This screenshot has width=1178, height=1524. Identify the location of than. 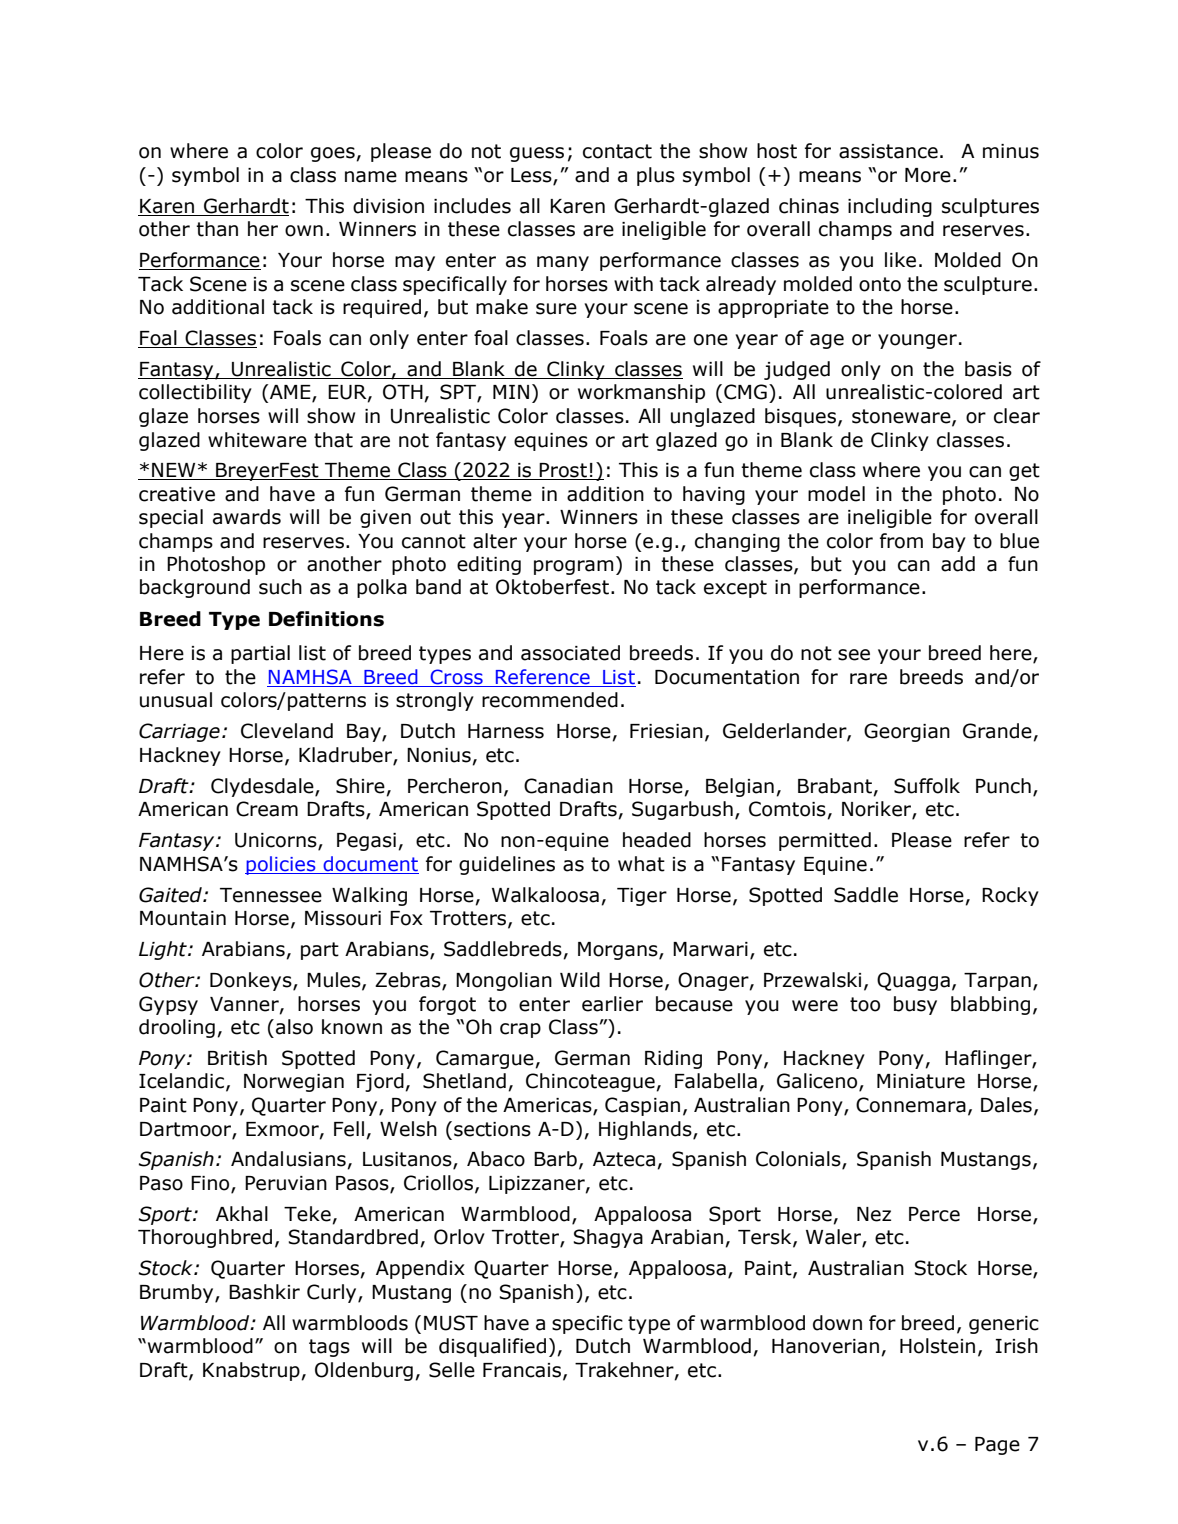
(217, 229).
